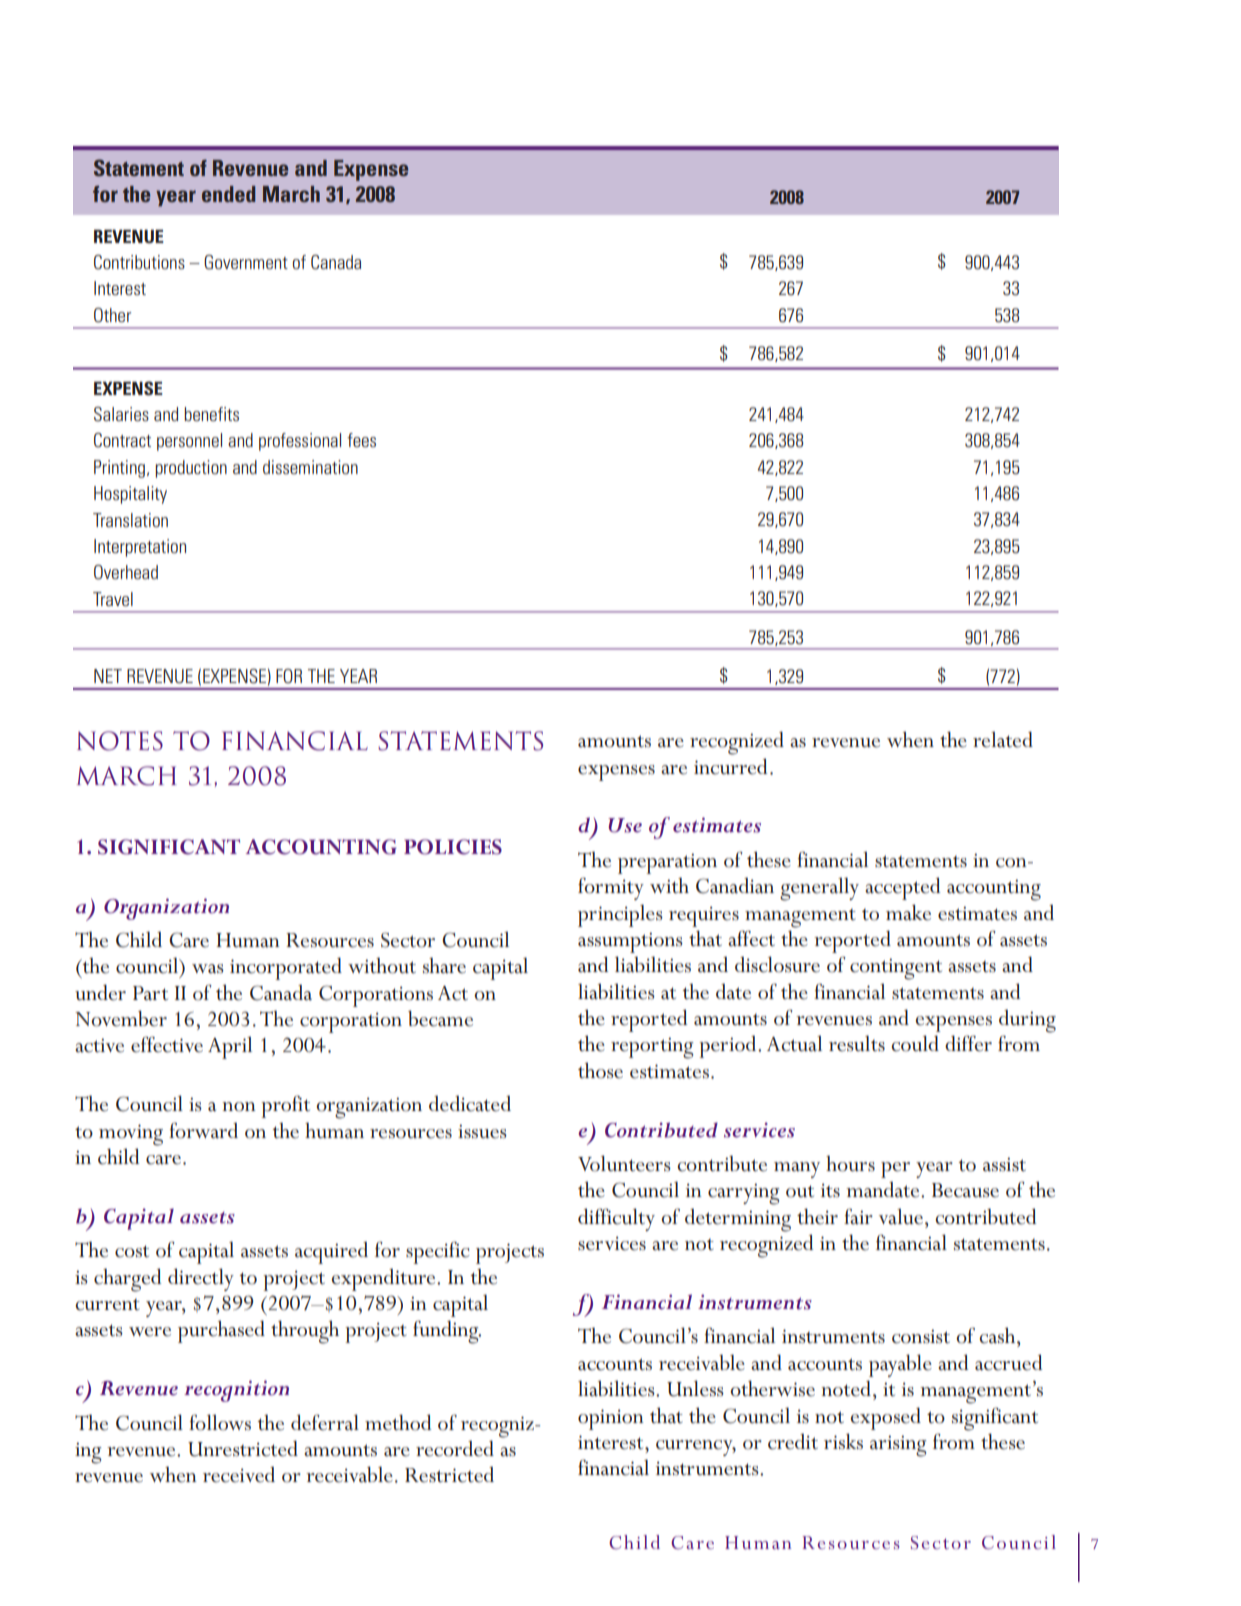 The height and width of the page is (1606, 1241). Describe the element at coordinates (140, 548) in the page. I see `Interpretation` at that location.
